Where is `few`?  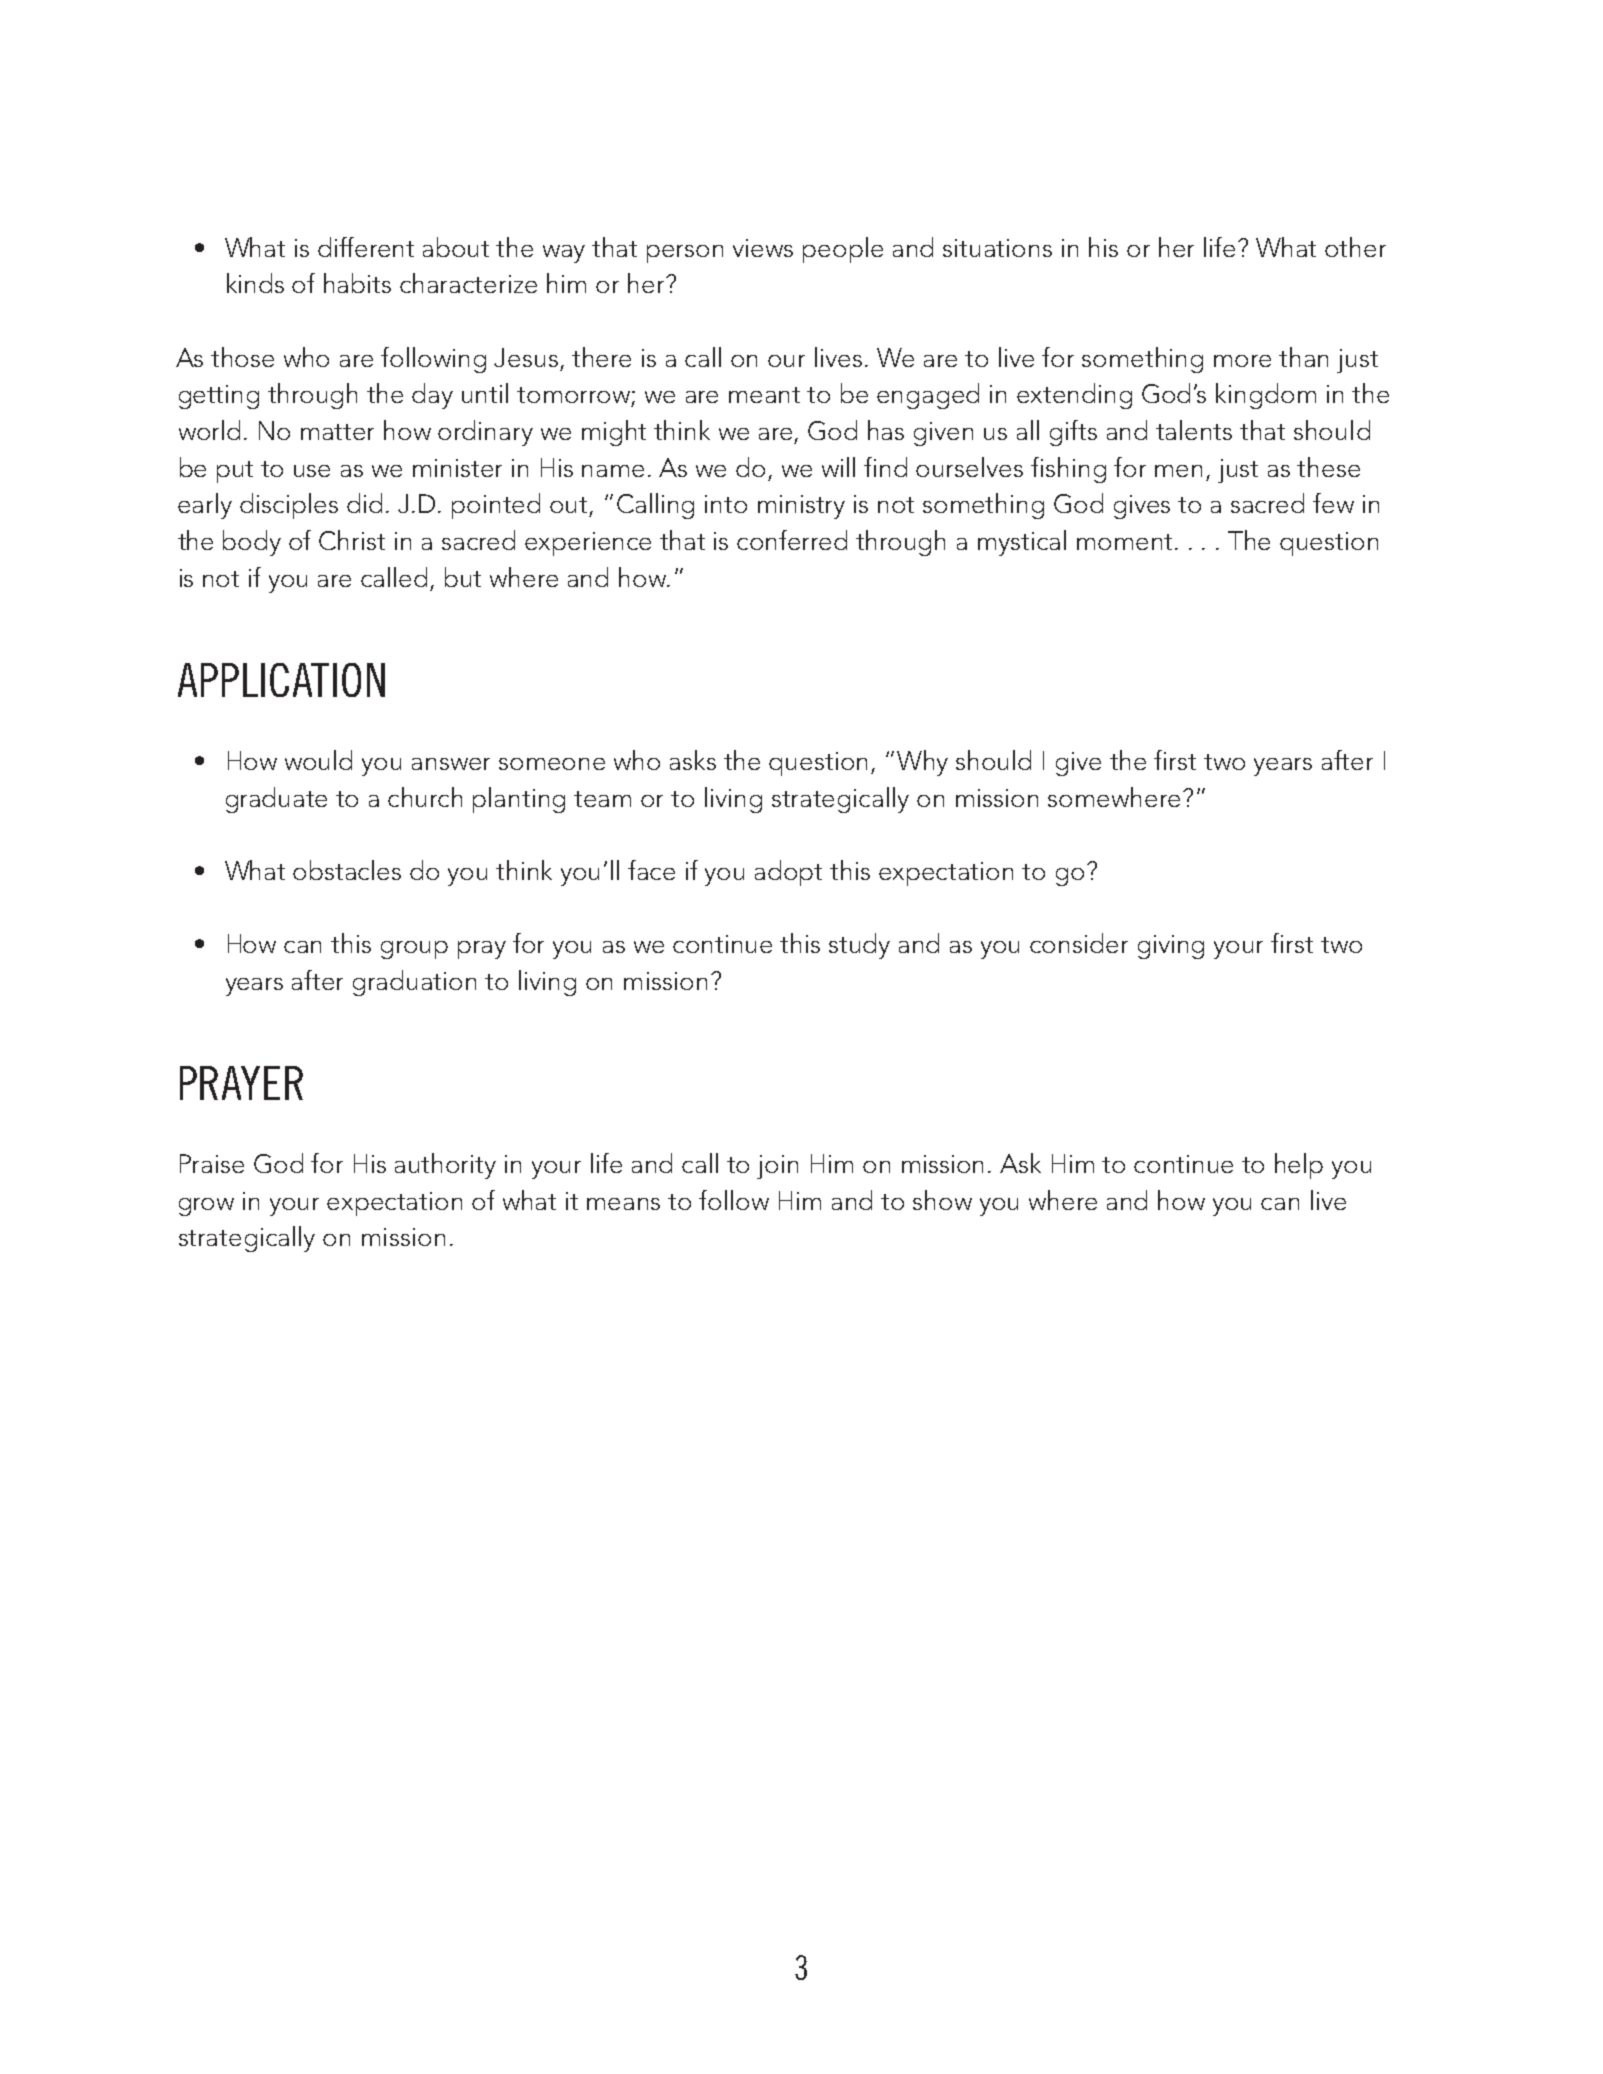
few is located at coordinates (1333, 503).
